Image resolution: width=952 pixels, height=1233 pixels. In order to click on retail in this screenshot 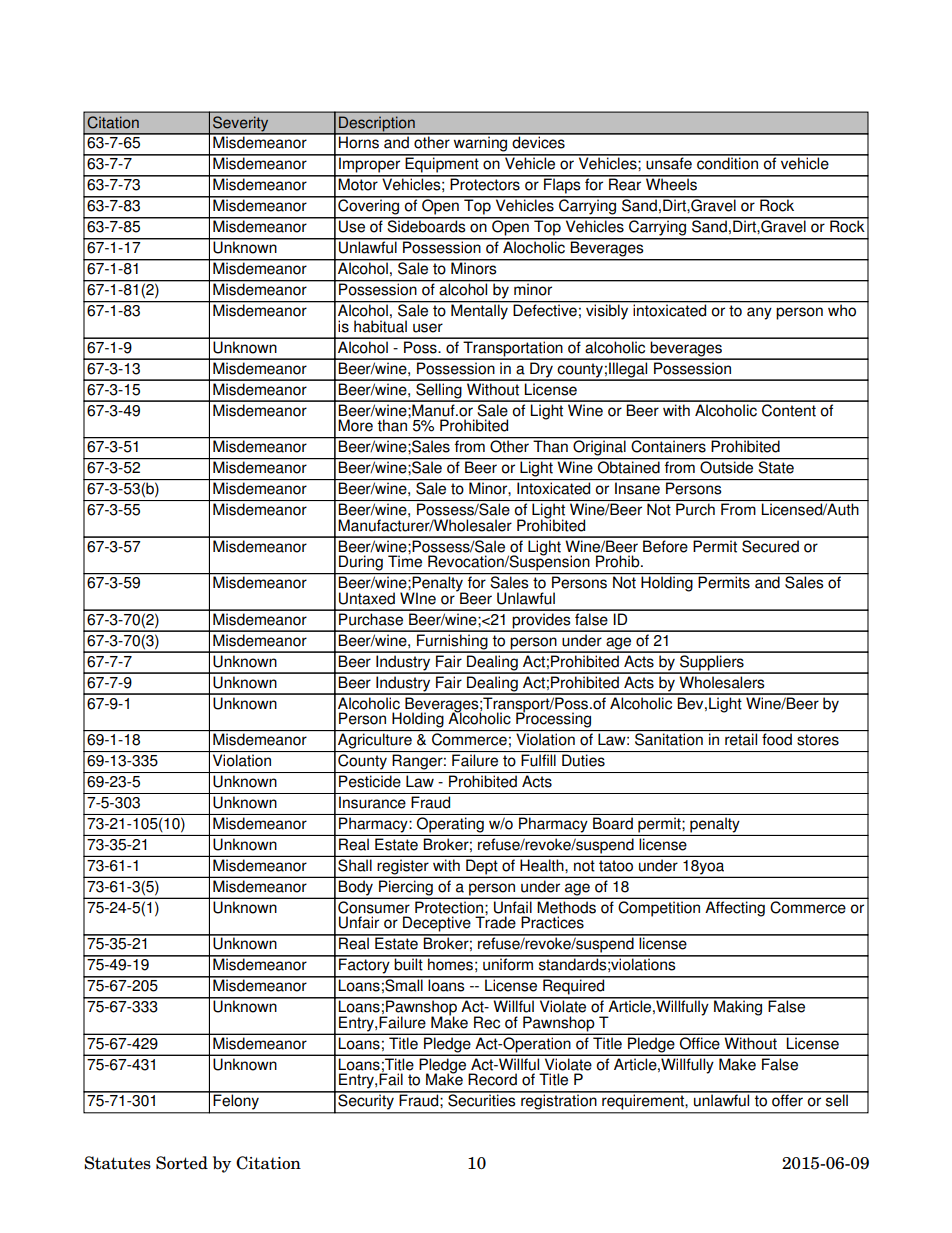, I will do `click(741, 739)`.
